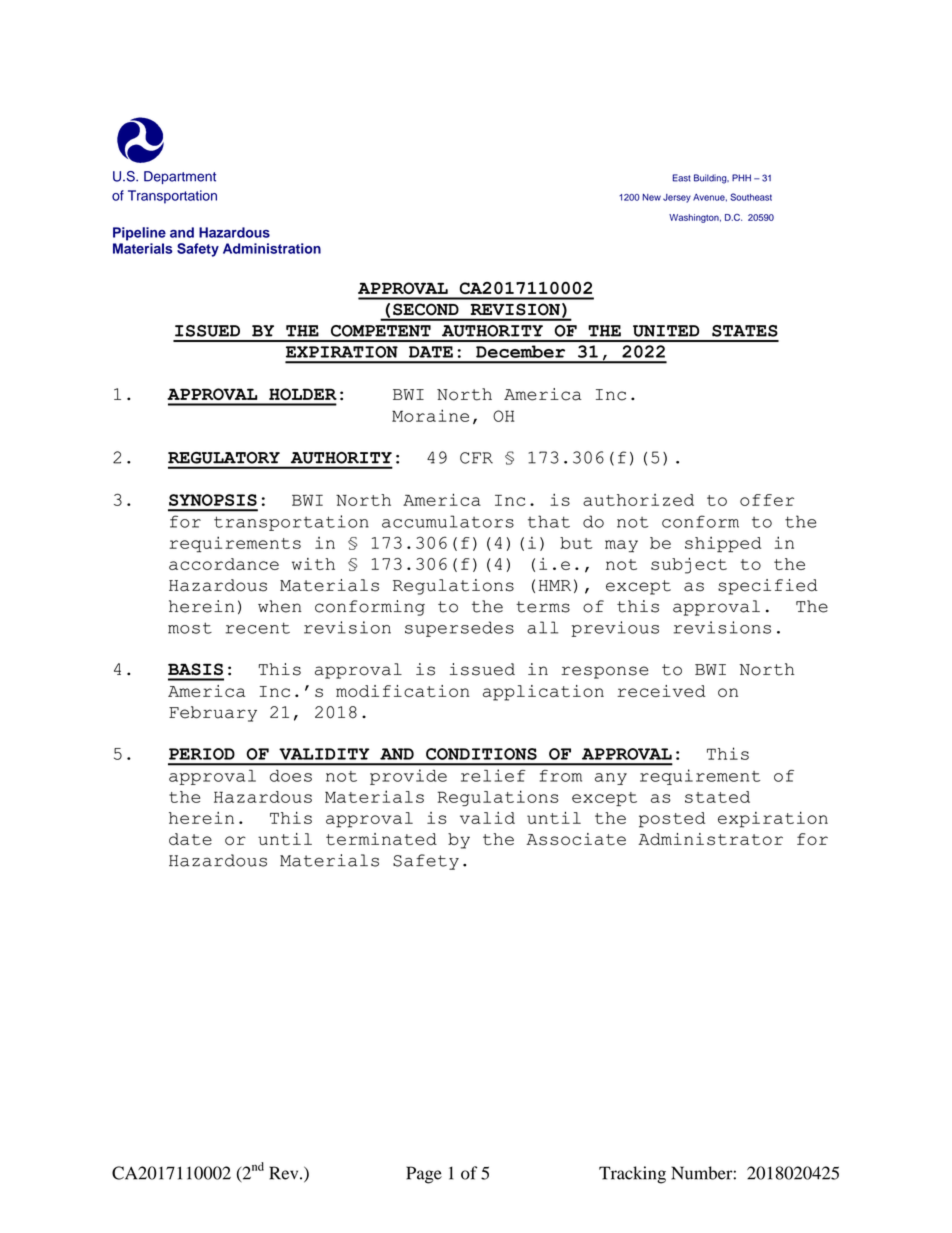 This screenshot has width=952, height=1233. I want to click on Associate, so click(576, 839).
